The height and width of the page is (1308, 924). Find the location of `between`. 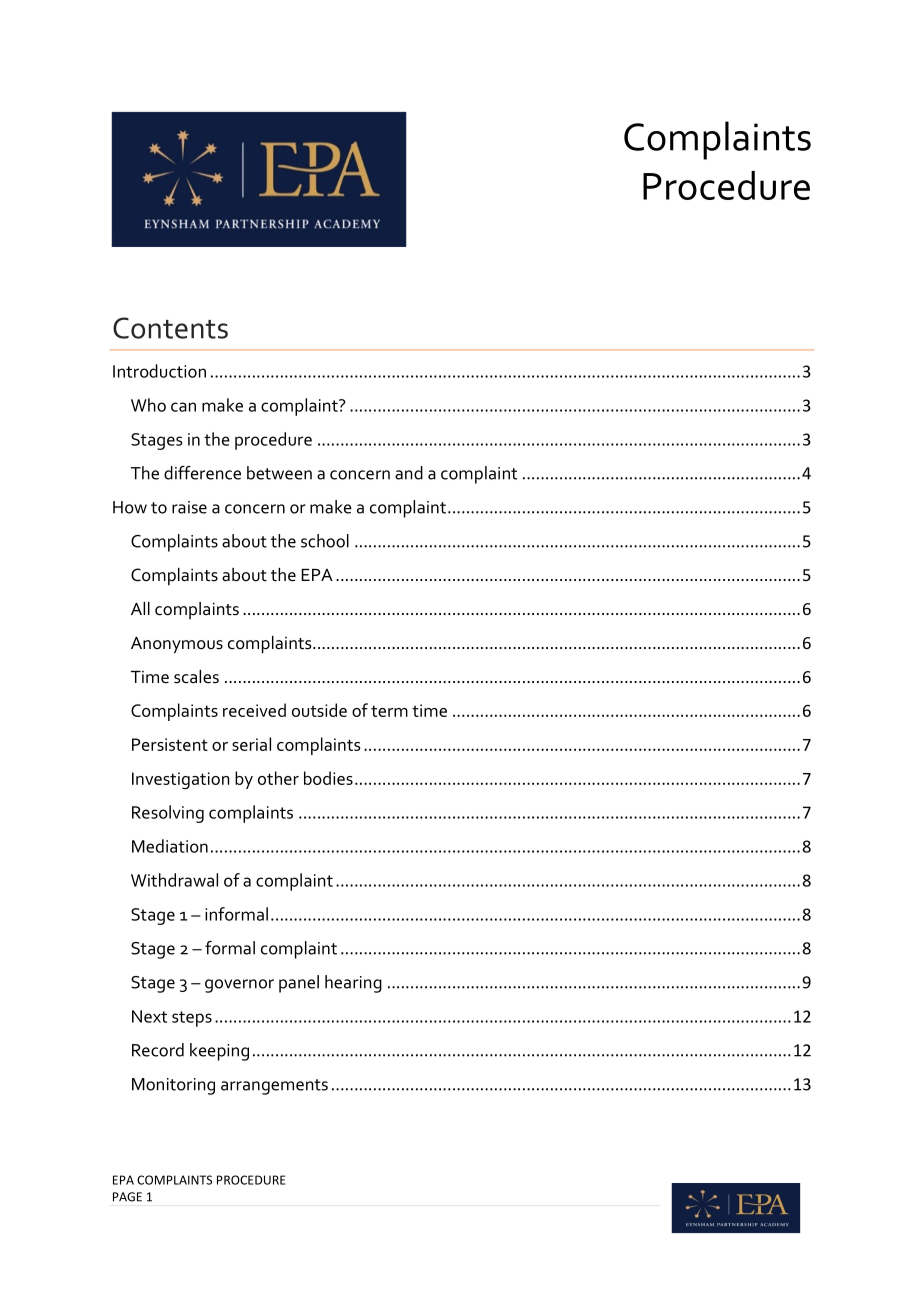

between is located at coordinates (279, 473).
